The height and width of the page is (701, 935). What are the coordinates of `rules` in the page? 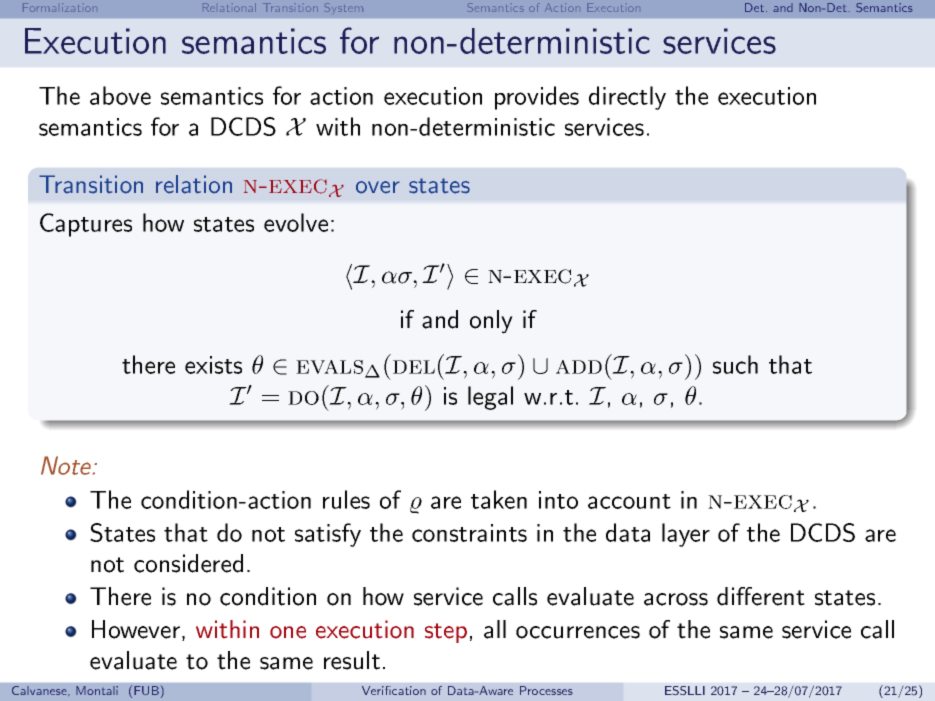 It's located at (346, 499).
